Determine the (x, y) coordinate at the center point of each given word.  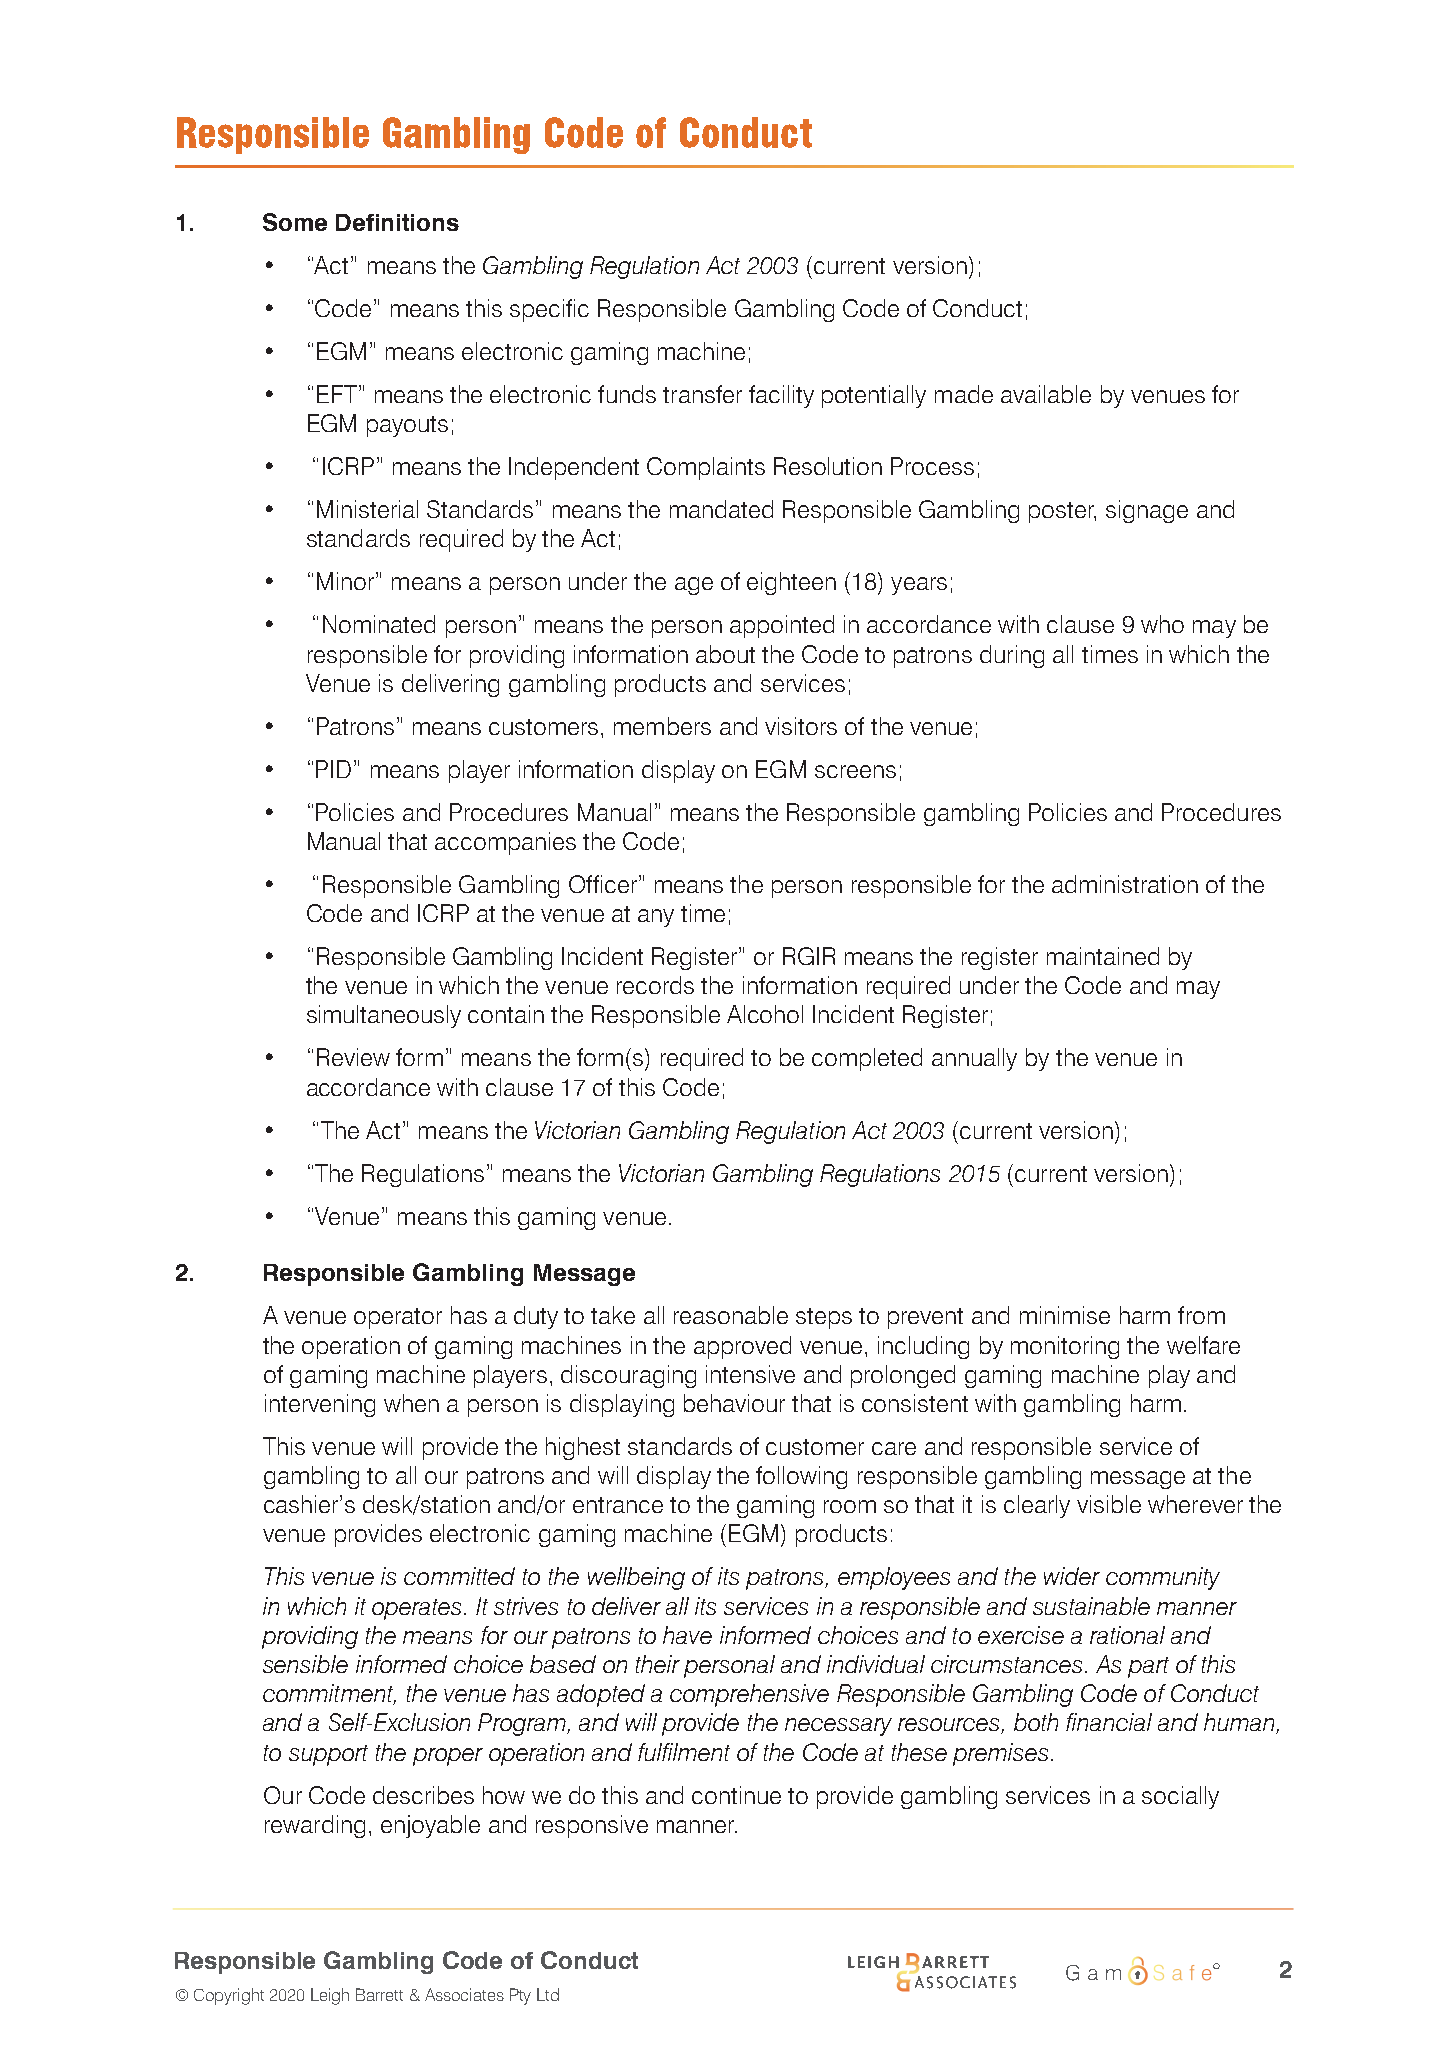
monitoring (1065, 1347)
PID (333, 769)
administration (1125, 884)
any (656, 918)
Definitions (397, 222)
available (1046, 394)
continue (736, 1795)
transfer (702, 394)
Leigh (330, 1996)
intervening (320, 1405)
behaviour (734, 1403)
